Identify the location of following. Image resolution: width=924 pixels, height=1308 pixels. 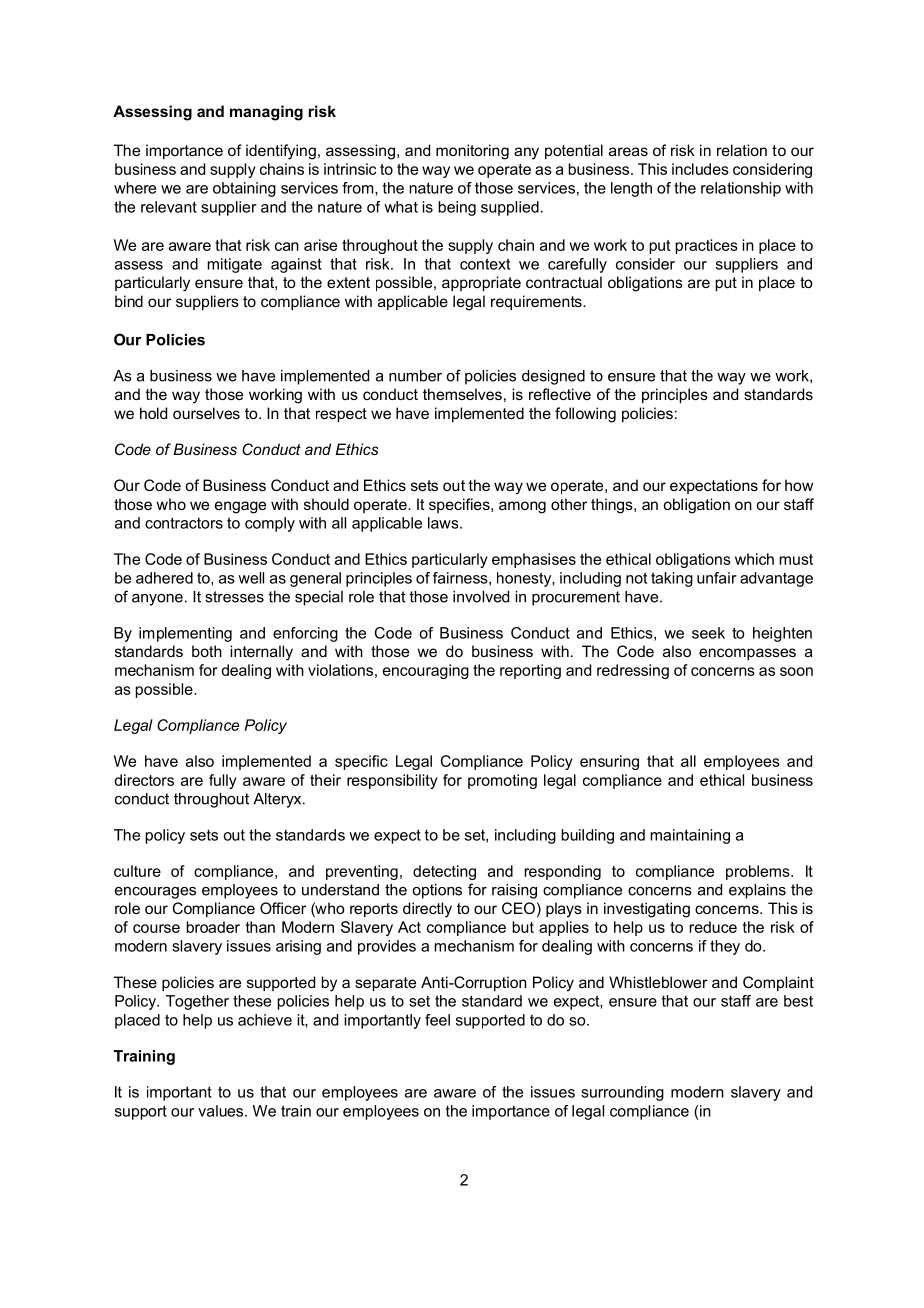
(585, 415).
